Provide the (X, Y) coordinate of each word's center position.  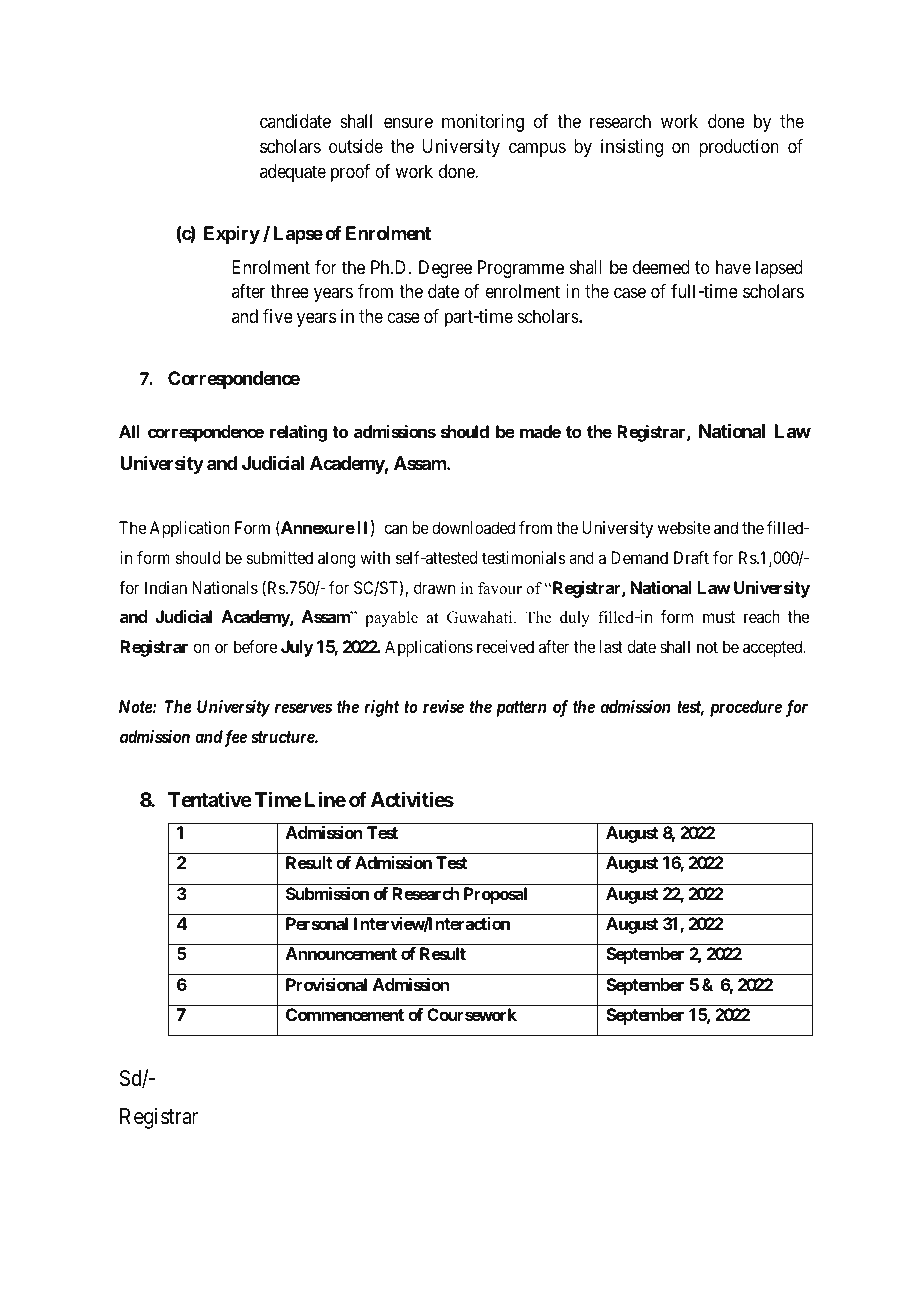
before (255, 646)
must (719, 617)
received (505, 646)
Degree (445, 269)
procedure (746, 708)
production (739, 148)
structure (283, 737)
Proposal (495, 895)
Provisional (326, 984)
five (278, 316)
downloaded (473, 527)
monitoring (483, 123)
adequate (293, 173)
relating (298, 433)
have (733, 267)
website (684, 527)
